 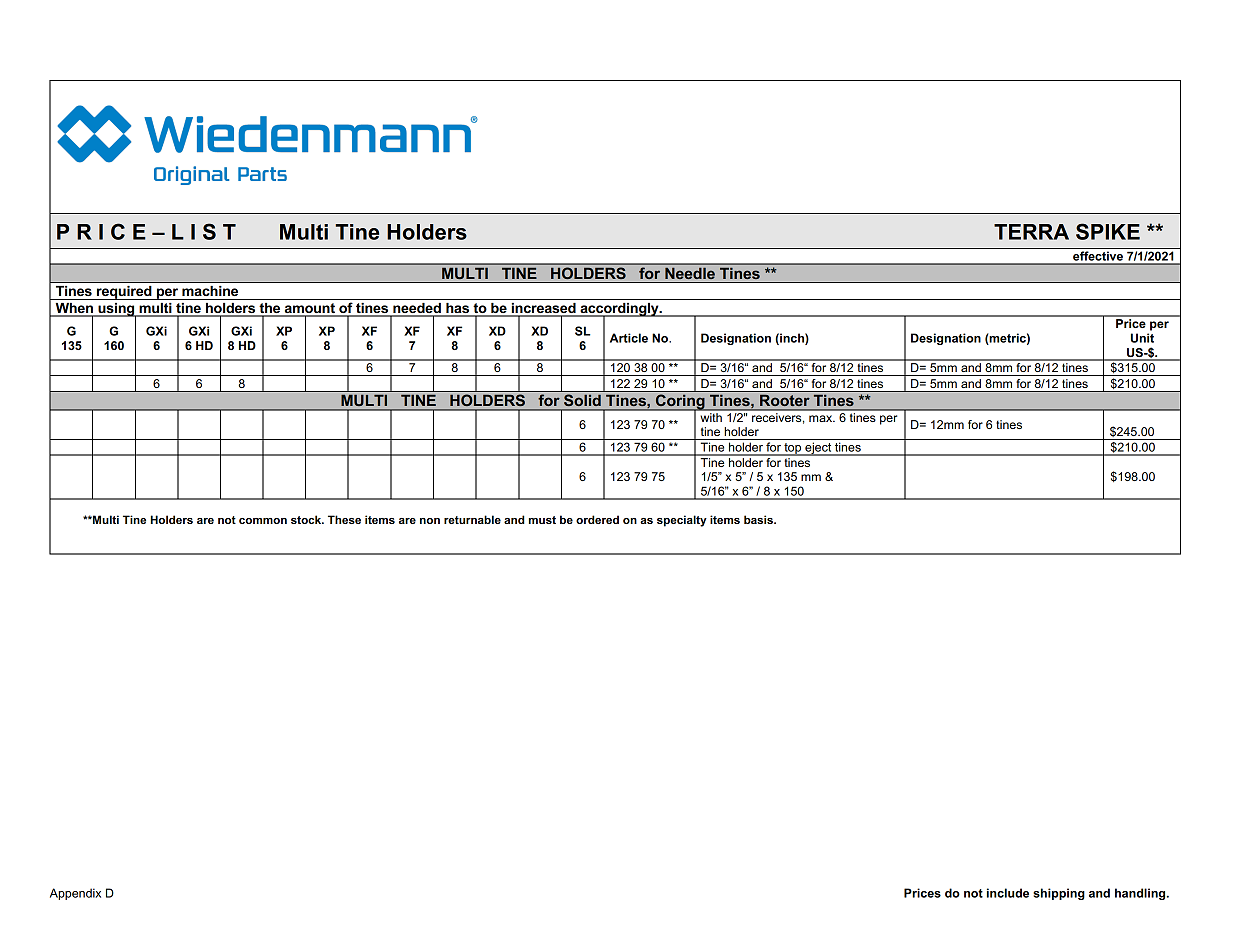 What do you see at coordinates (629, 338) in the screenshot?
I see `Article` at bounding box center [629, 338].
